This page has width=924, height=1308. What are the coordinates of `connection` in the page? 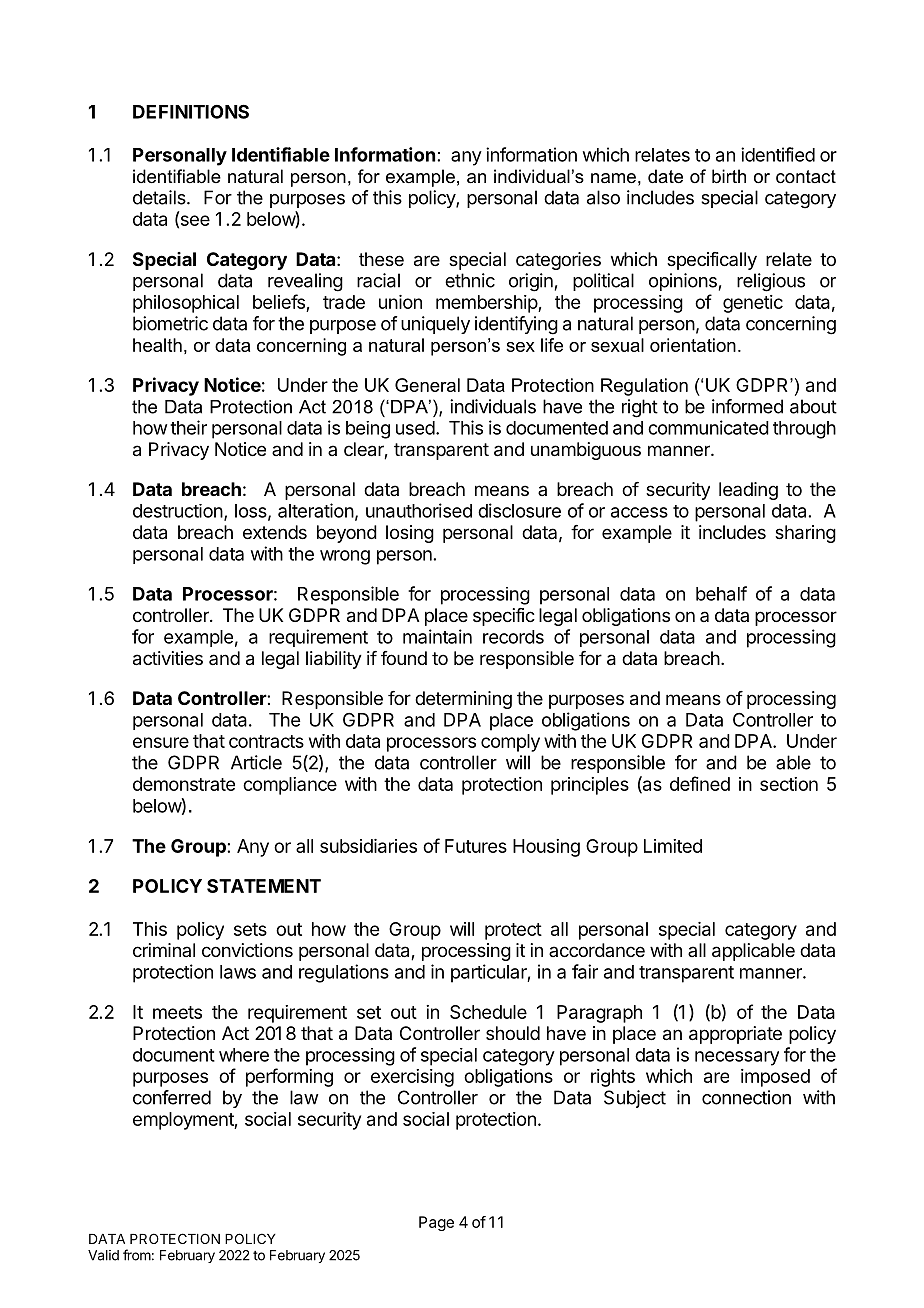 It's located at (746, 1097).
